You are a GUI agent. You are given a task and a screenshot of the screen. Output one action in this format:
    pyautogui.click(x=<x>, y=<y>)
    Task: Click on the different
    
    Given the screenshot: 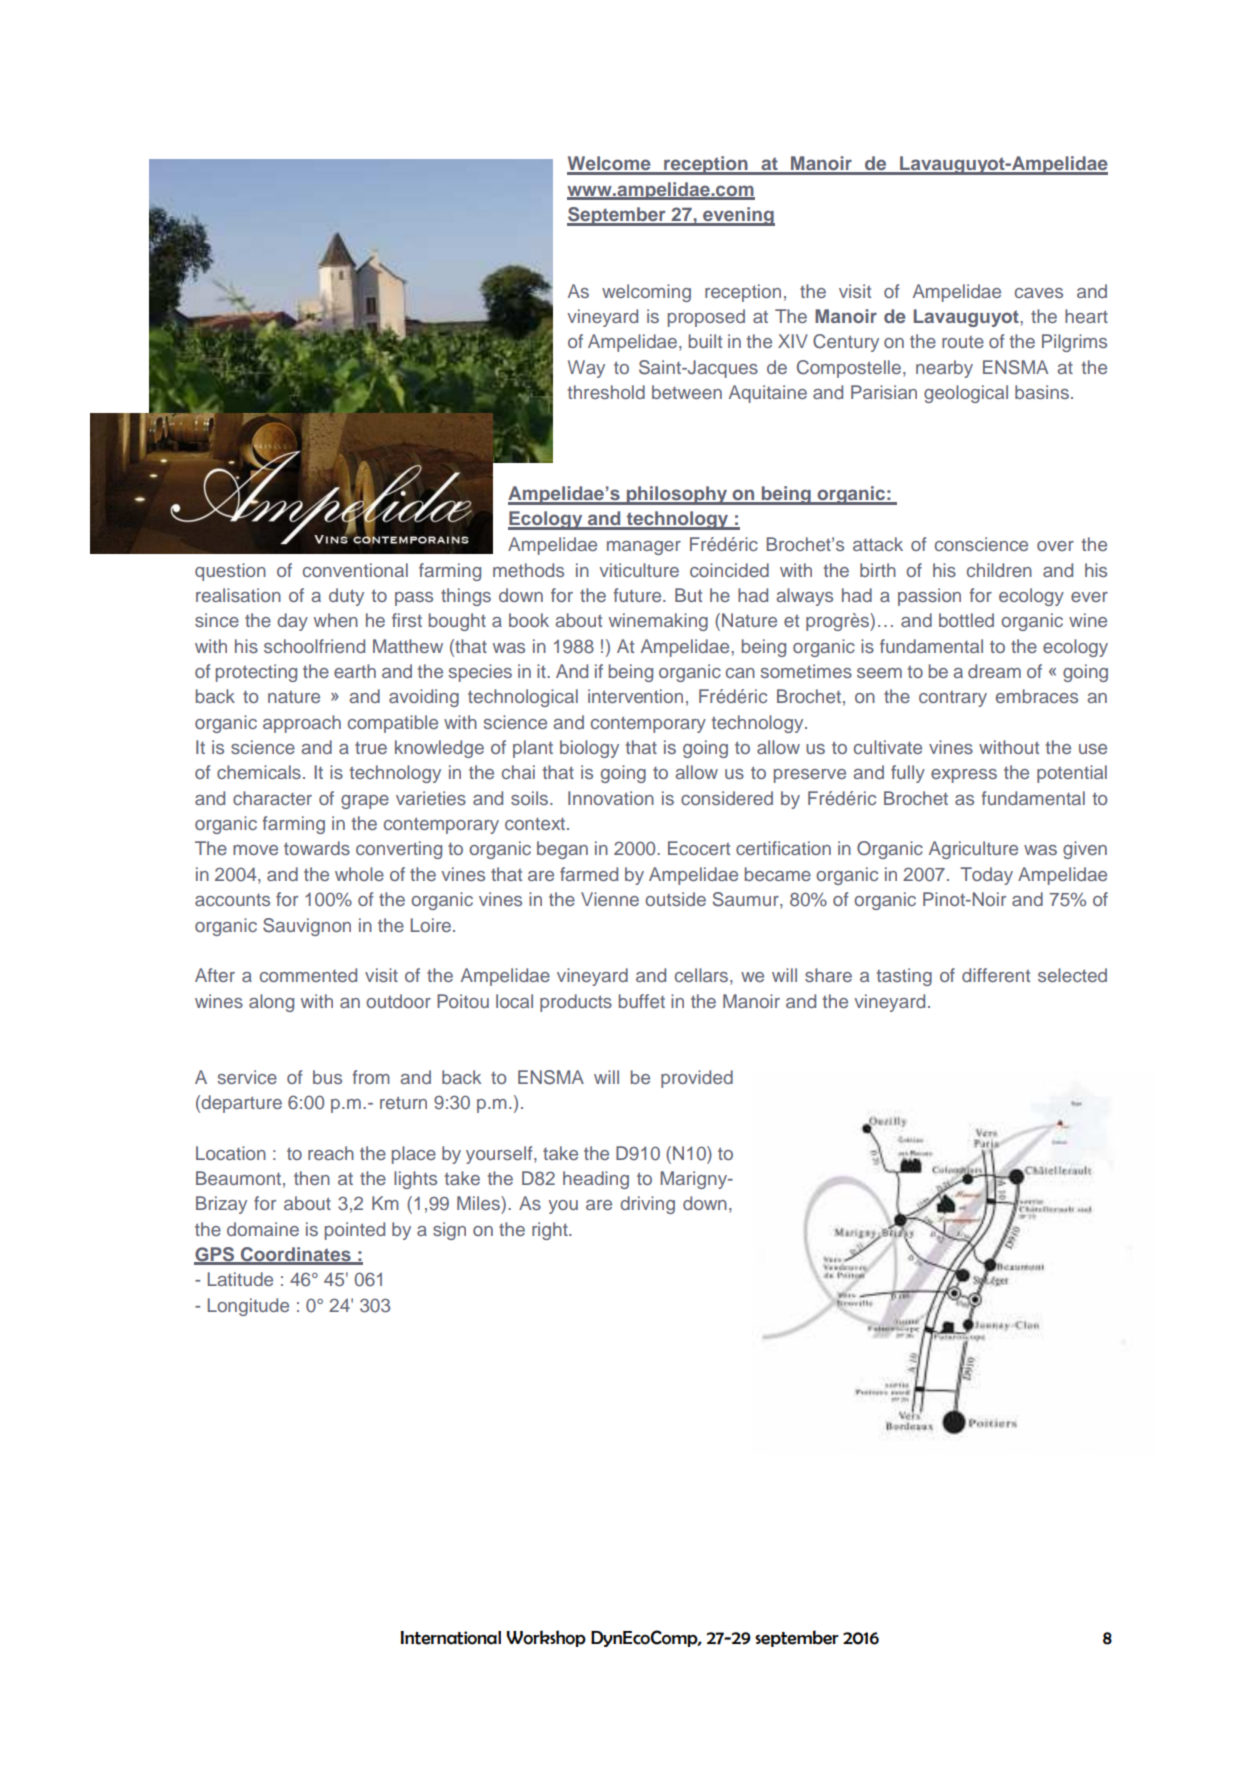 What is the action you would take?
    pyautogui.click(x=996, y=975)
